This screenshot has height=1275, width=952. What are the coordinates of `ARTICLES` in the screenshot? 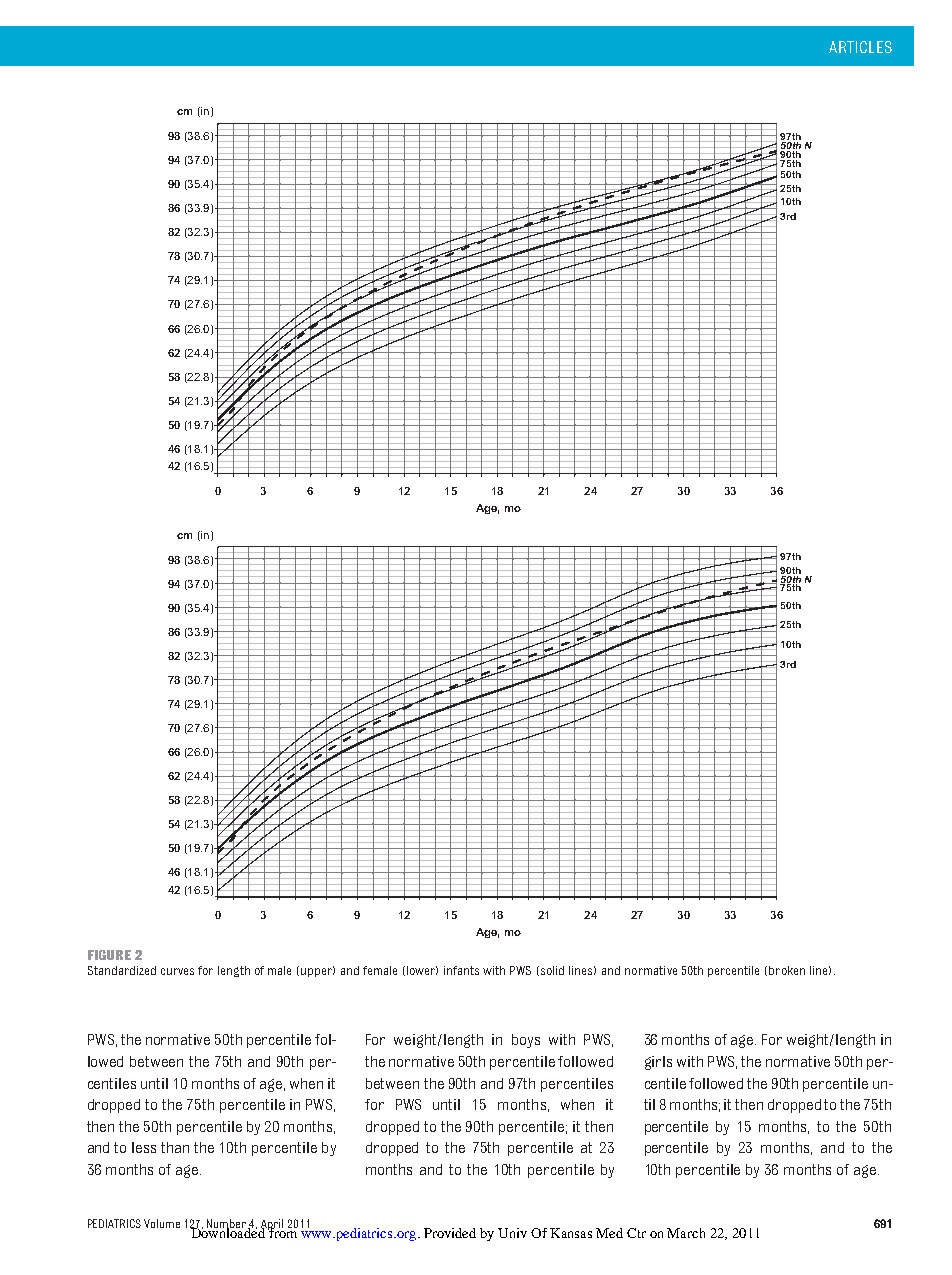 It's located at (860, 47).
